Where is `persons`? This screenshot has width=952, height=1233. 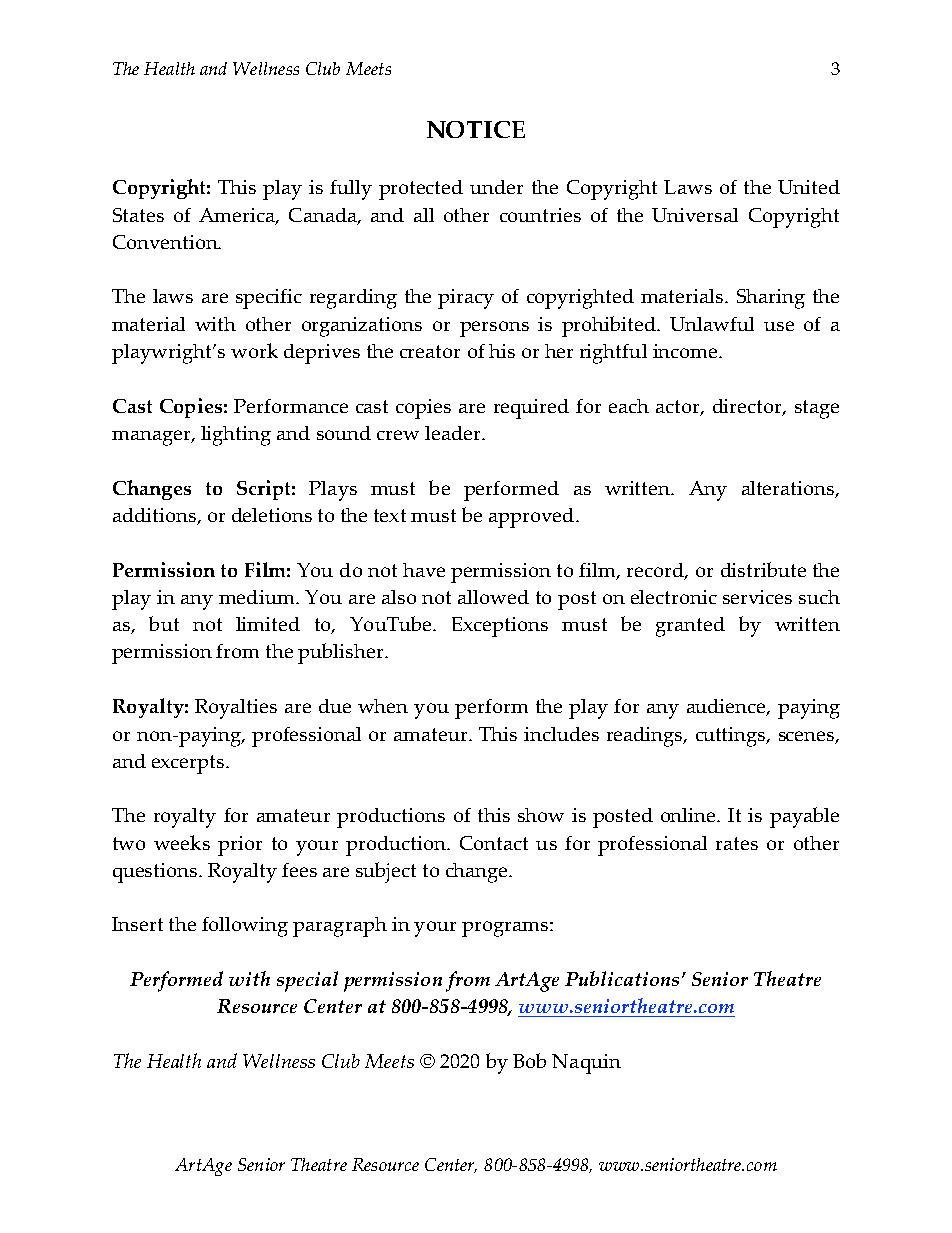 persons is located at coordinates (494, 329).
